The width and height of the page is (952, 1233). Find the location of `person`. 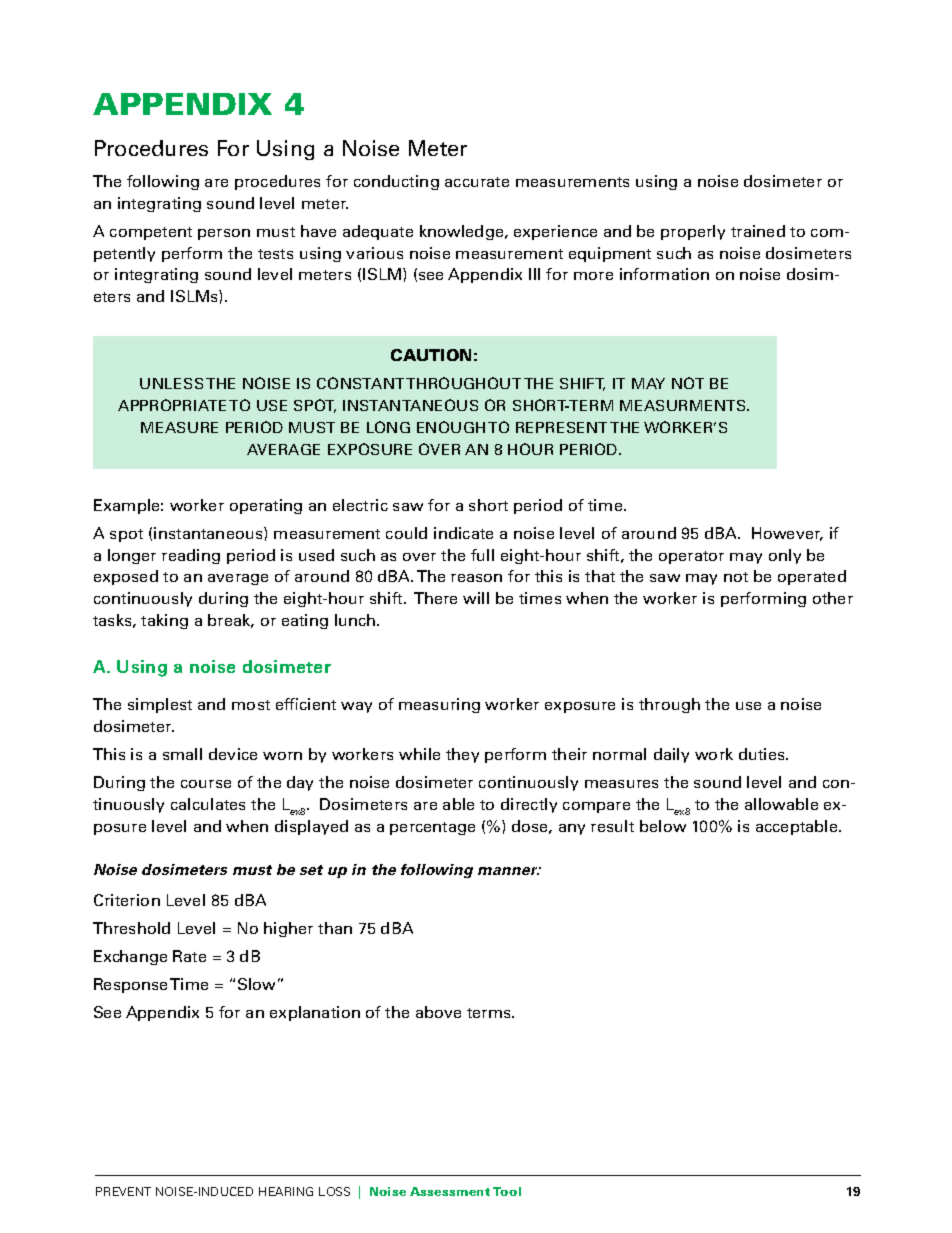

person is located at coordinates (224, 234).
